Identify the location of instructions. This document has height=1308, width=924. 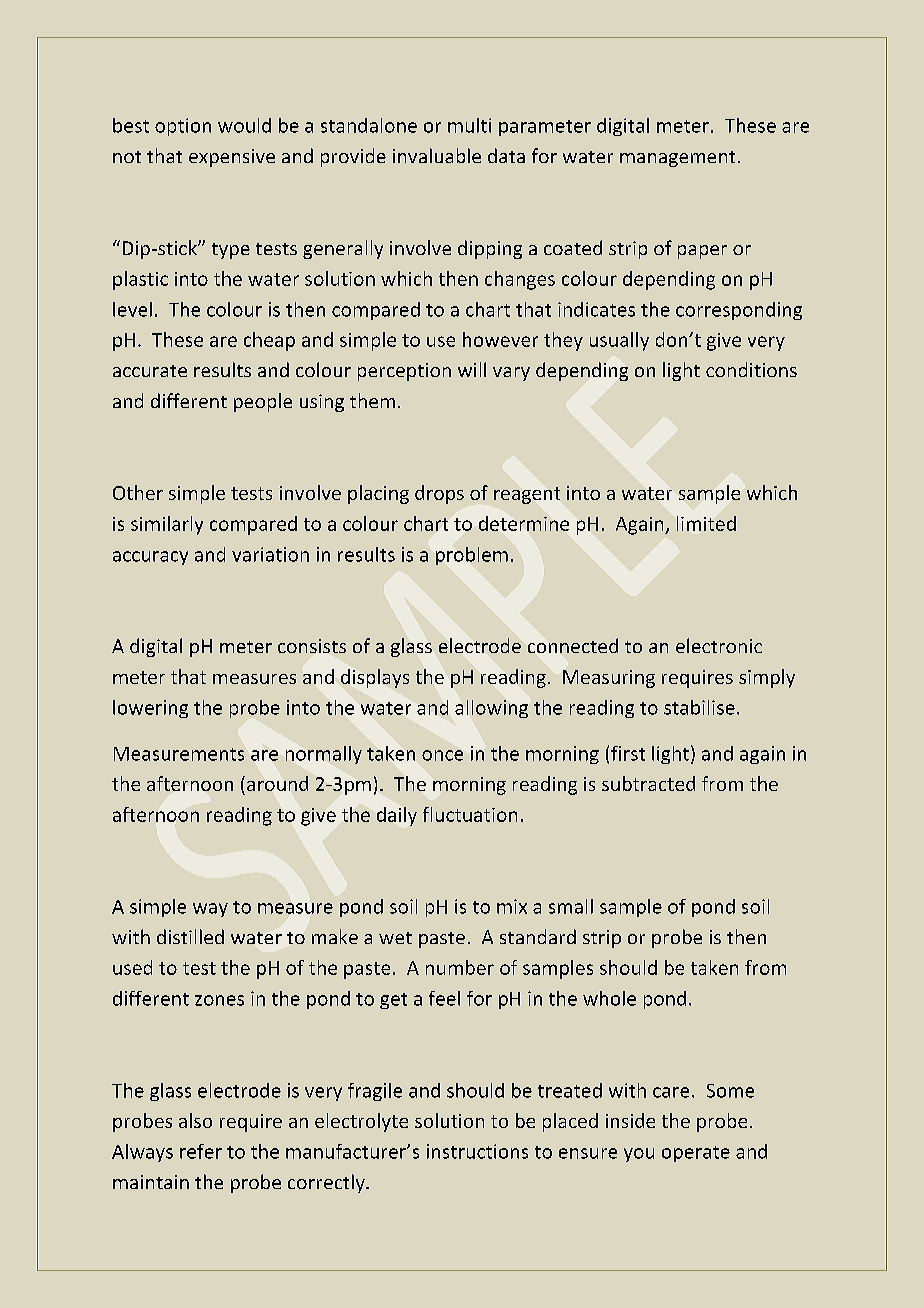
(477, 1151).
